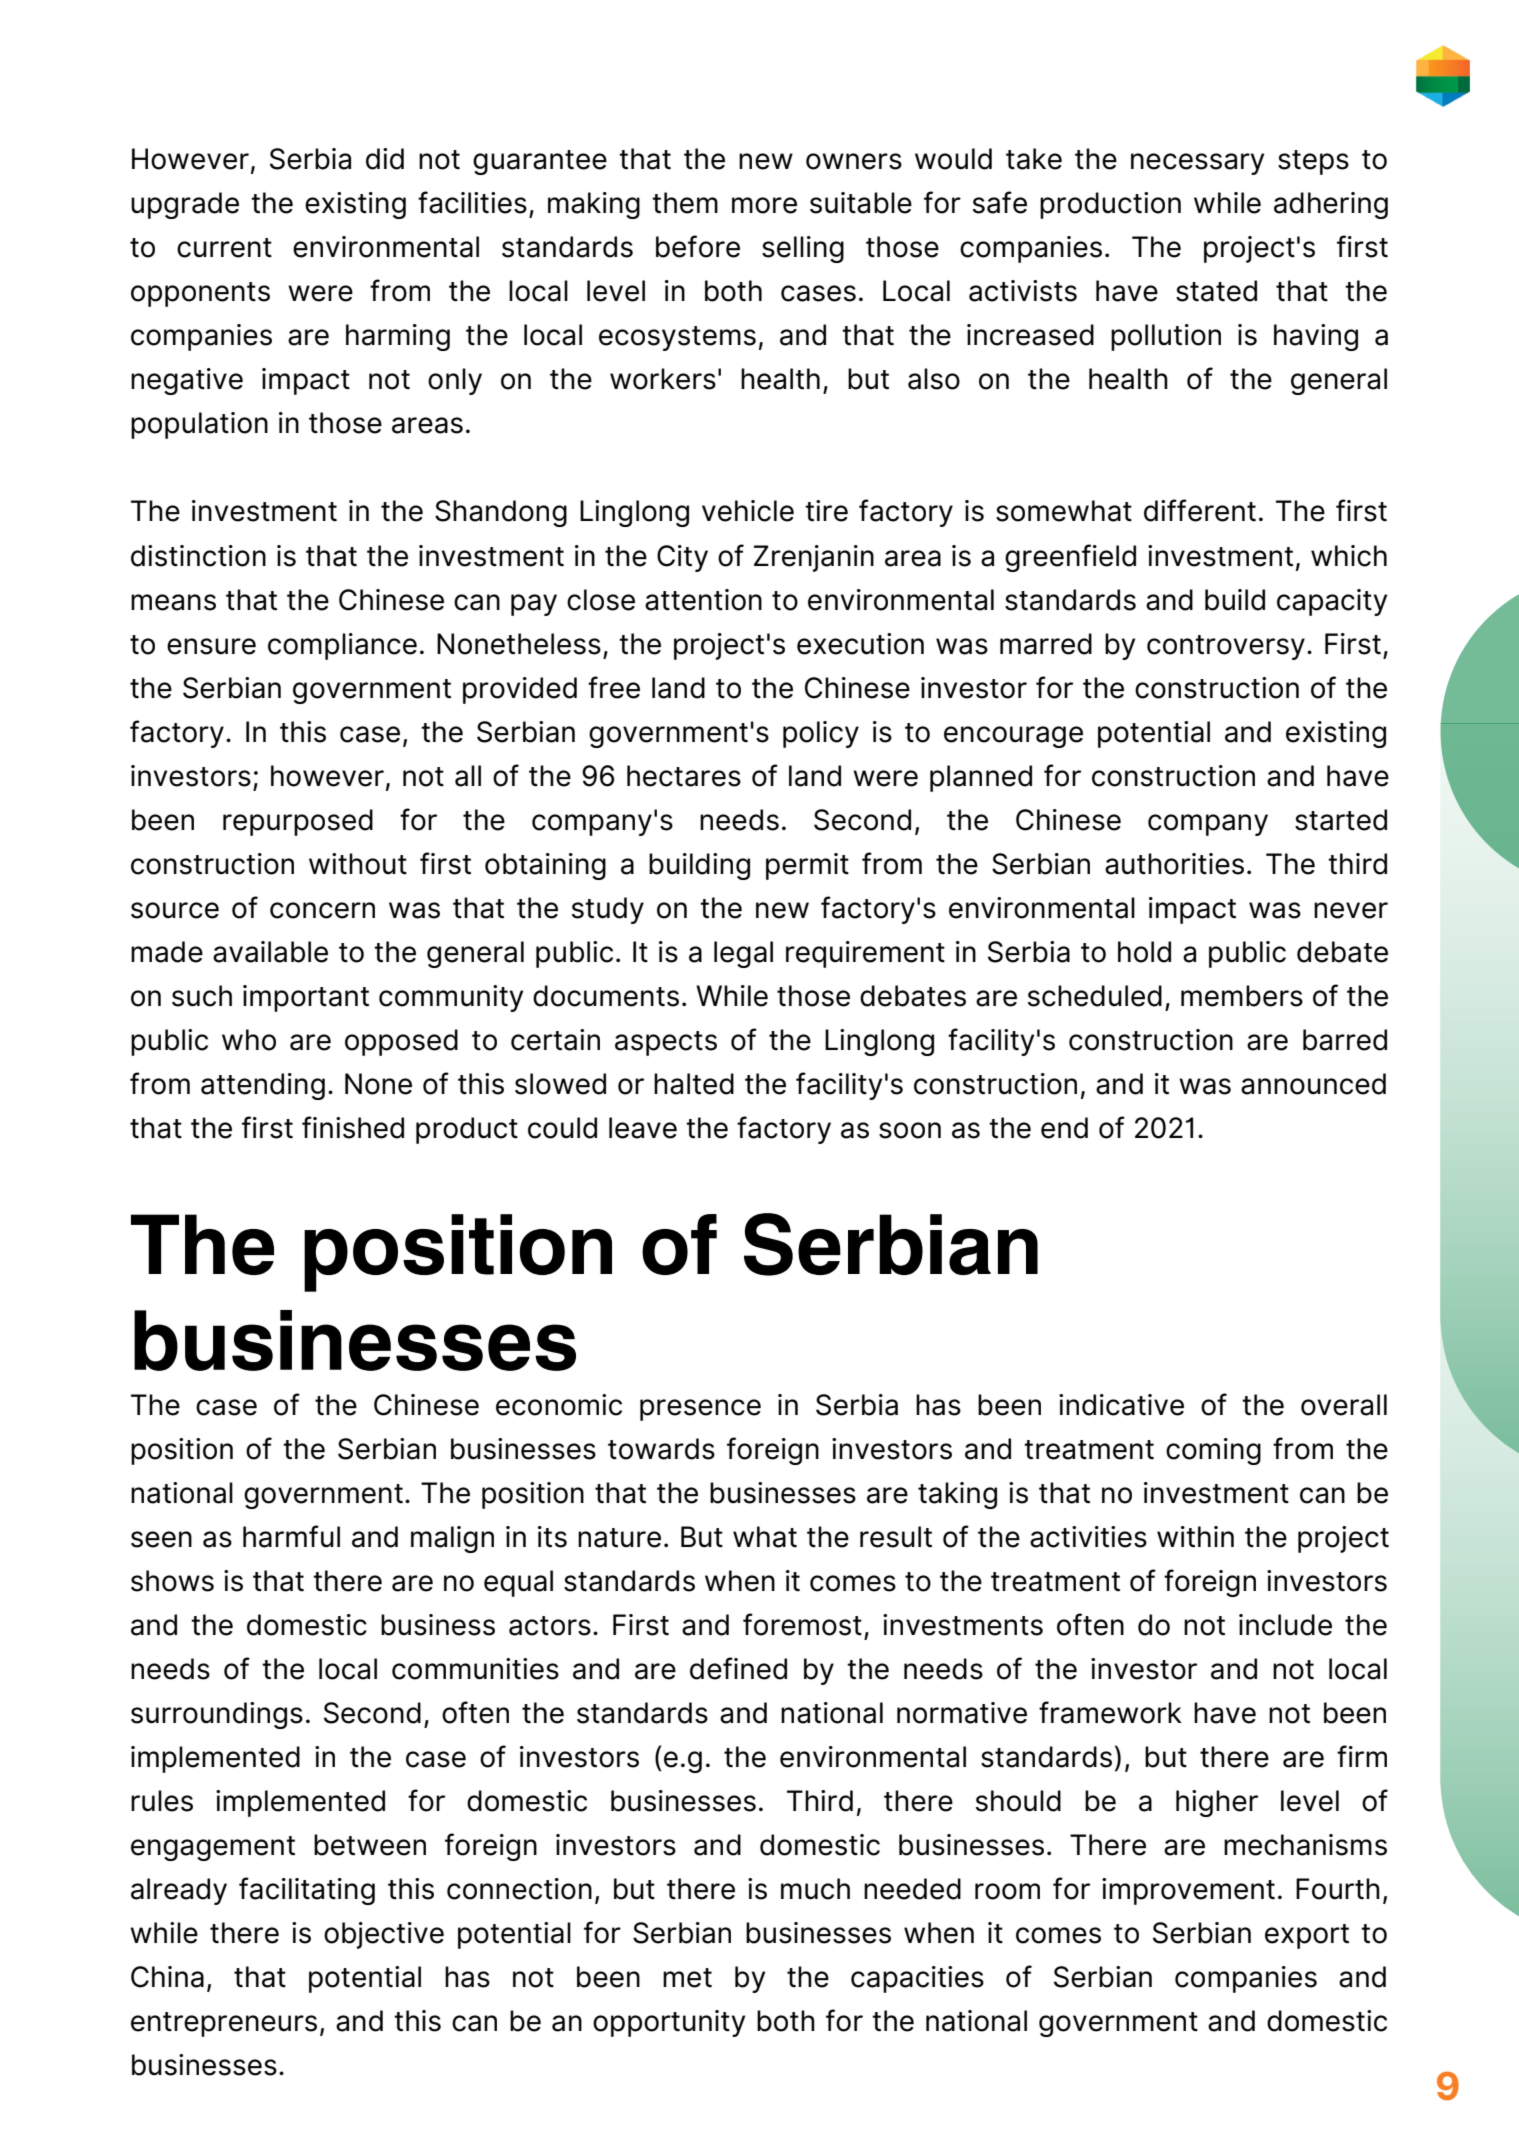 This page has height=2148, width=1519. I want to click on necessary, so click(1197, 164).
